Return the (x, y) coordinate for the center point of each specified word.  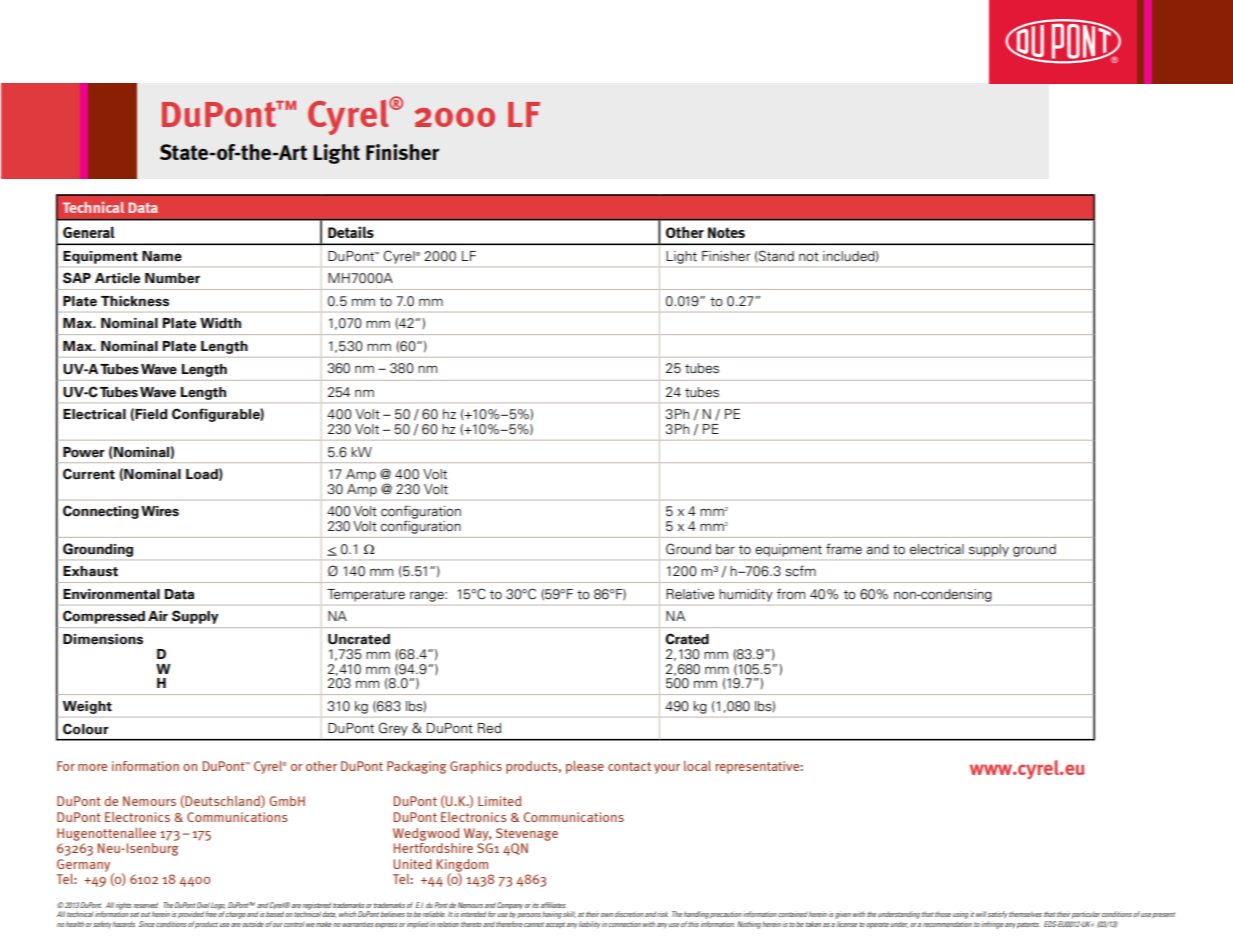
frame (844, 549)
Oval (203, 905)
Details (351, 232)
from (791, 594)
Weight (87, 707)
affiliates (553, 905)
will (982, 914)
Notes (726, 232)
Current (89, 474)
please (585, 767)
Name (162, 256)
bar (725, 549)
